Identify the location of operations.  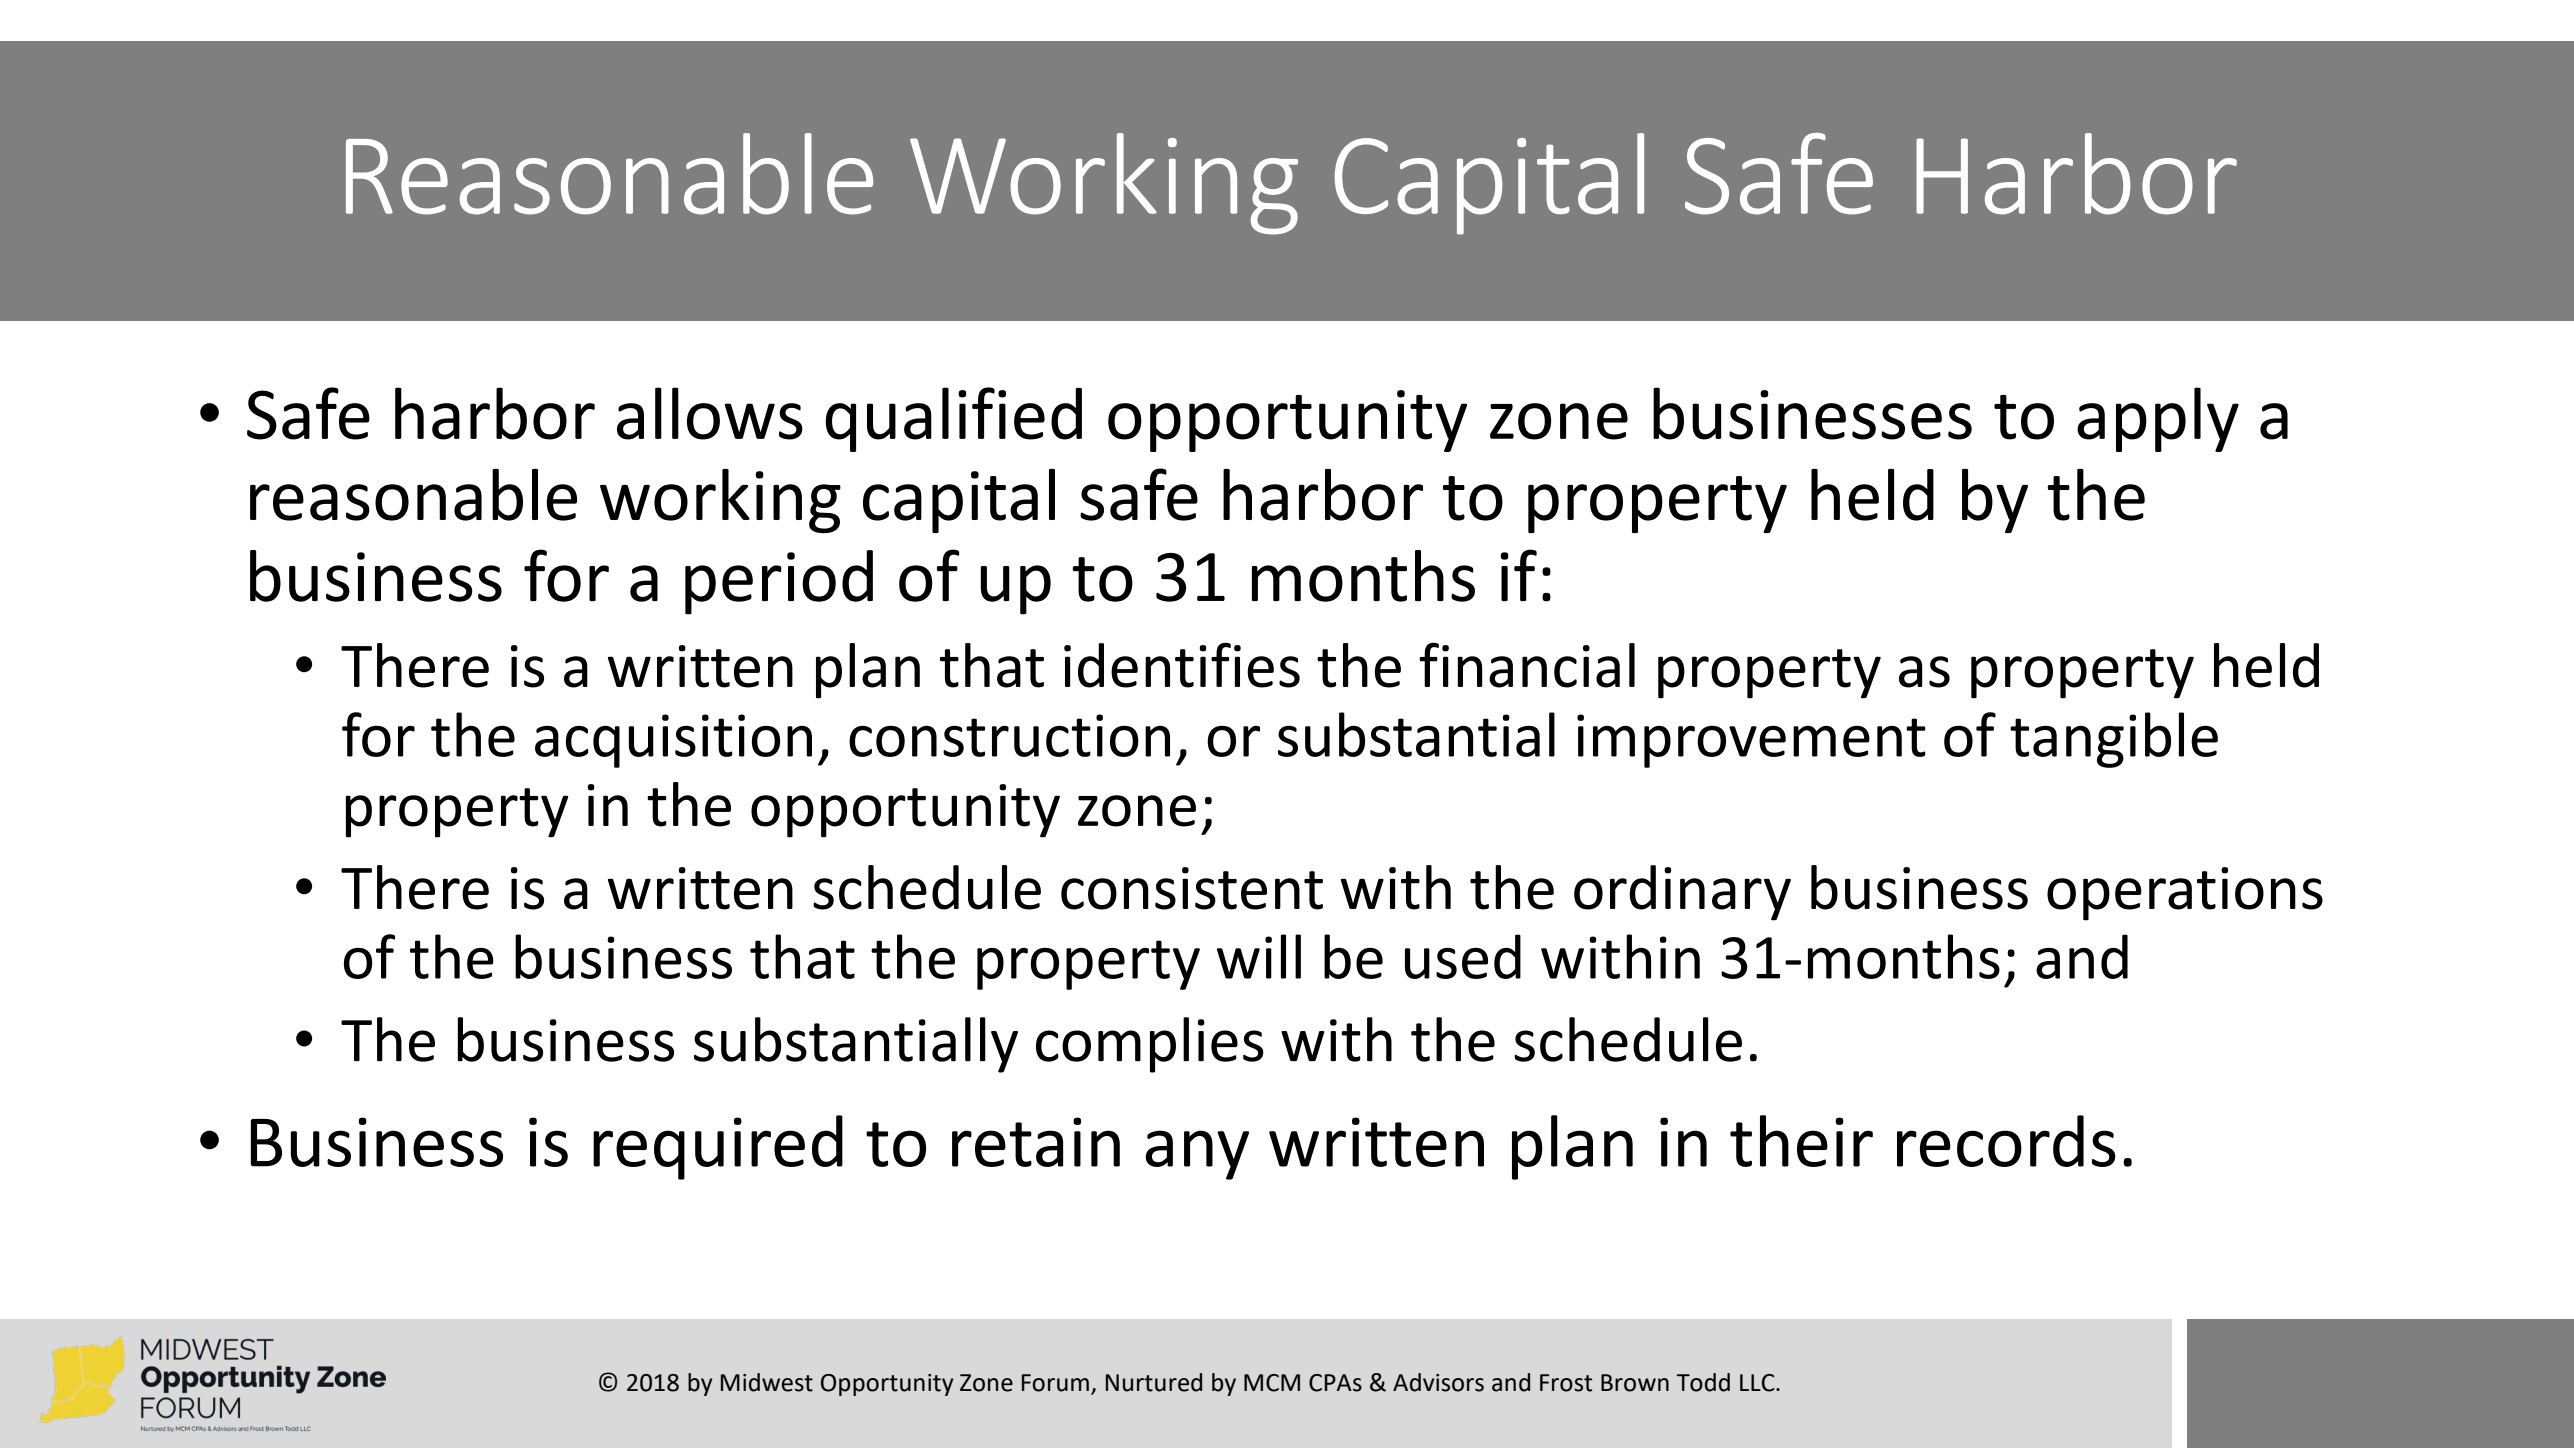
(2185, 894).
